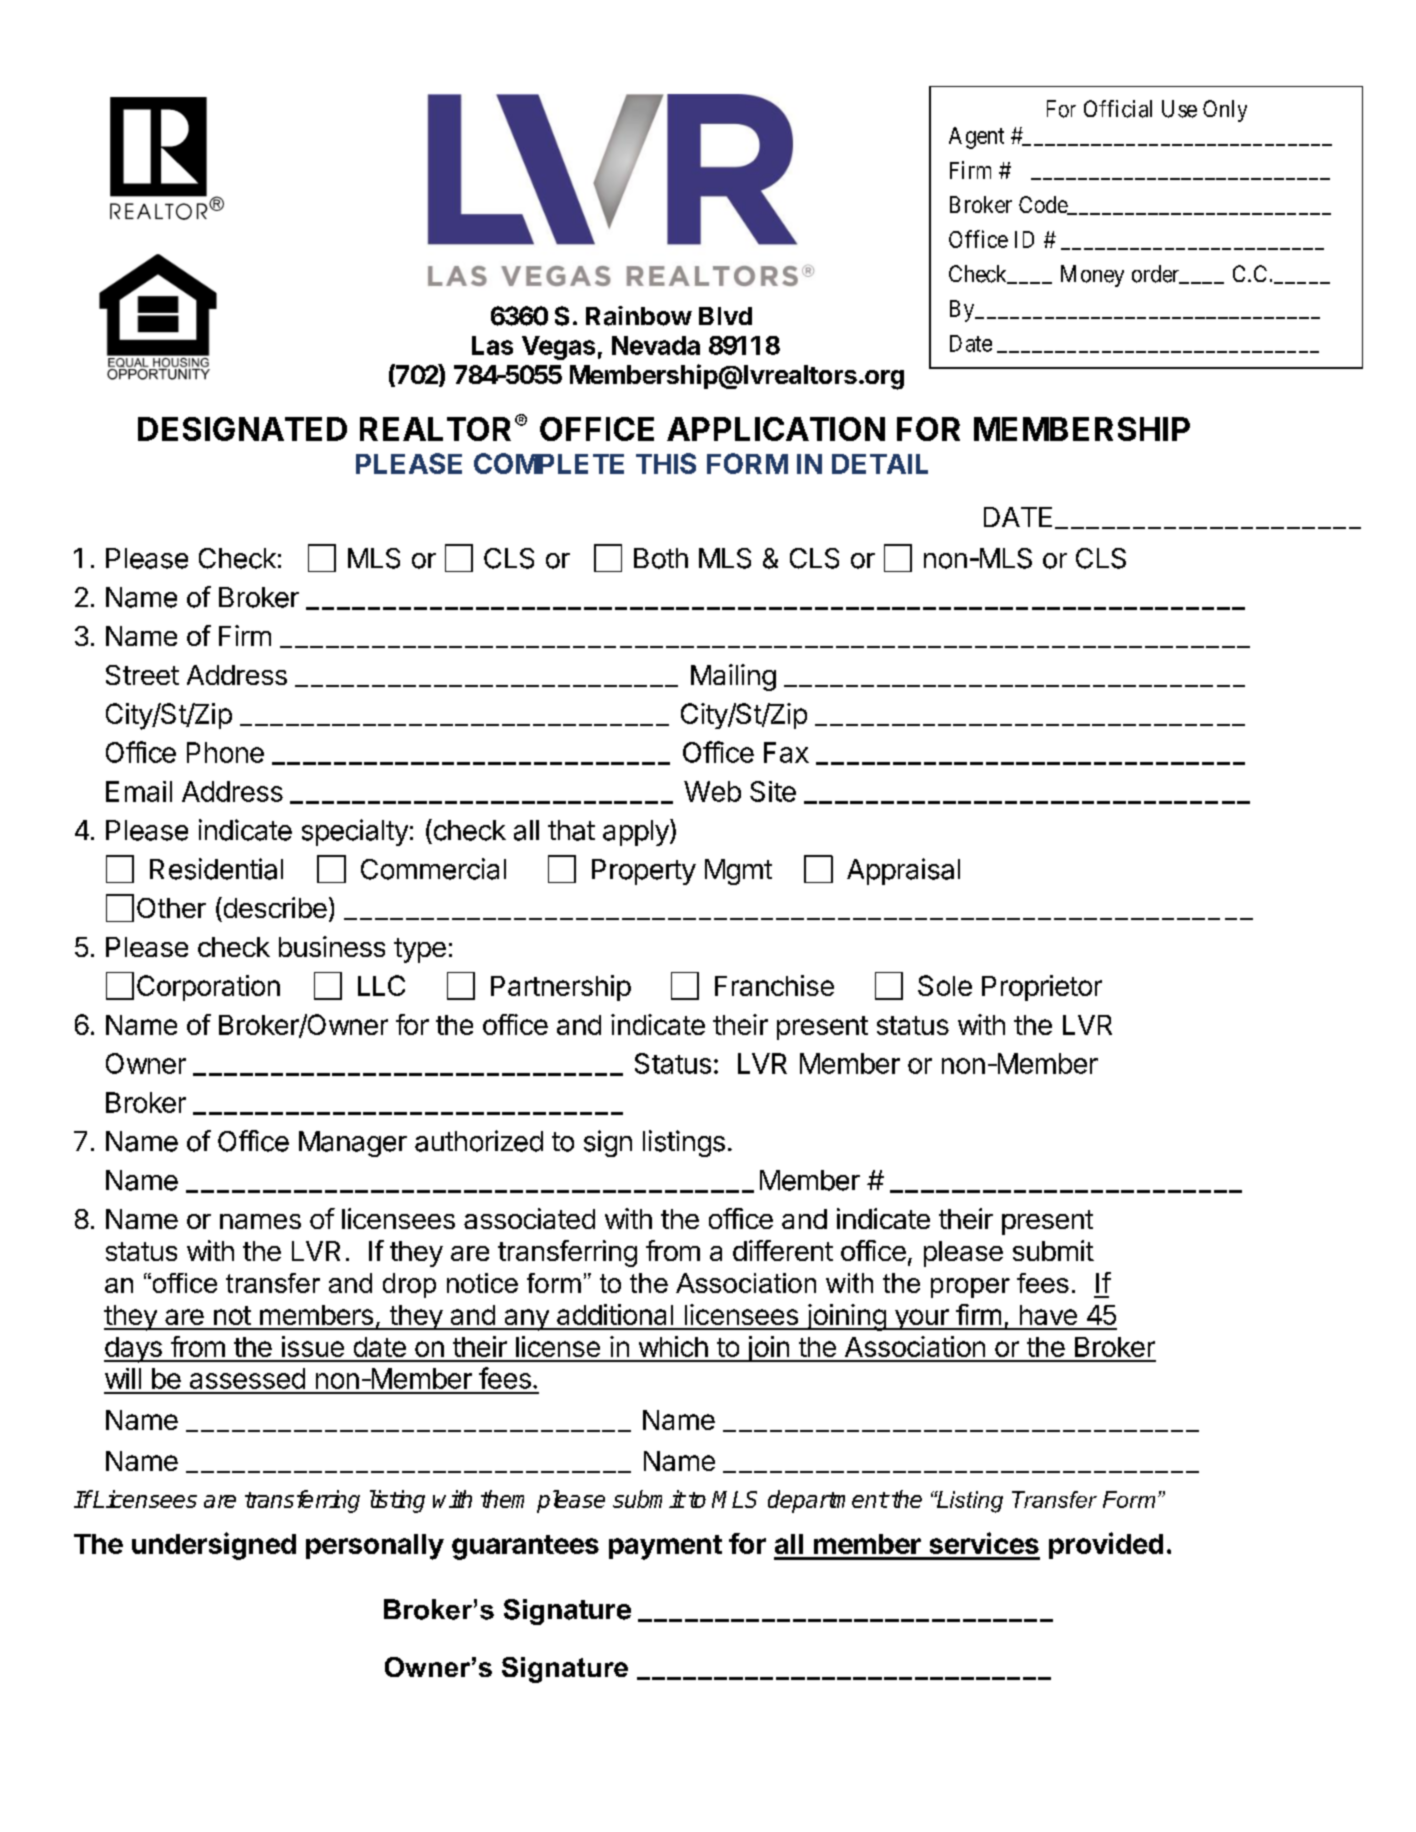 The image size is (1416, 1832). I want to click on Appraisal, so click(903, 871).
